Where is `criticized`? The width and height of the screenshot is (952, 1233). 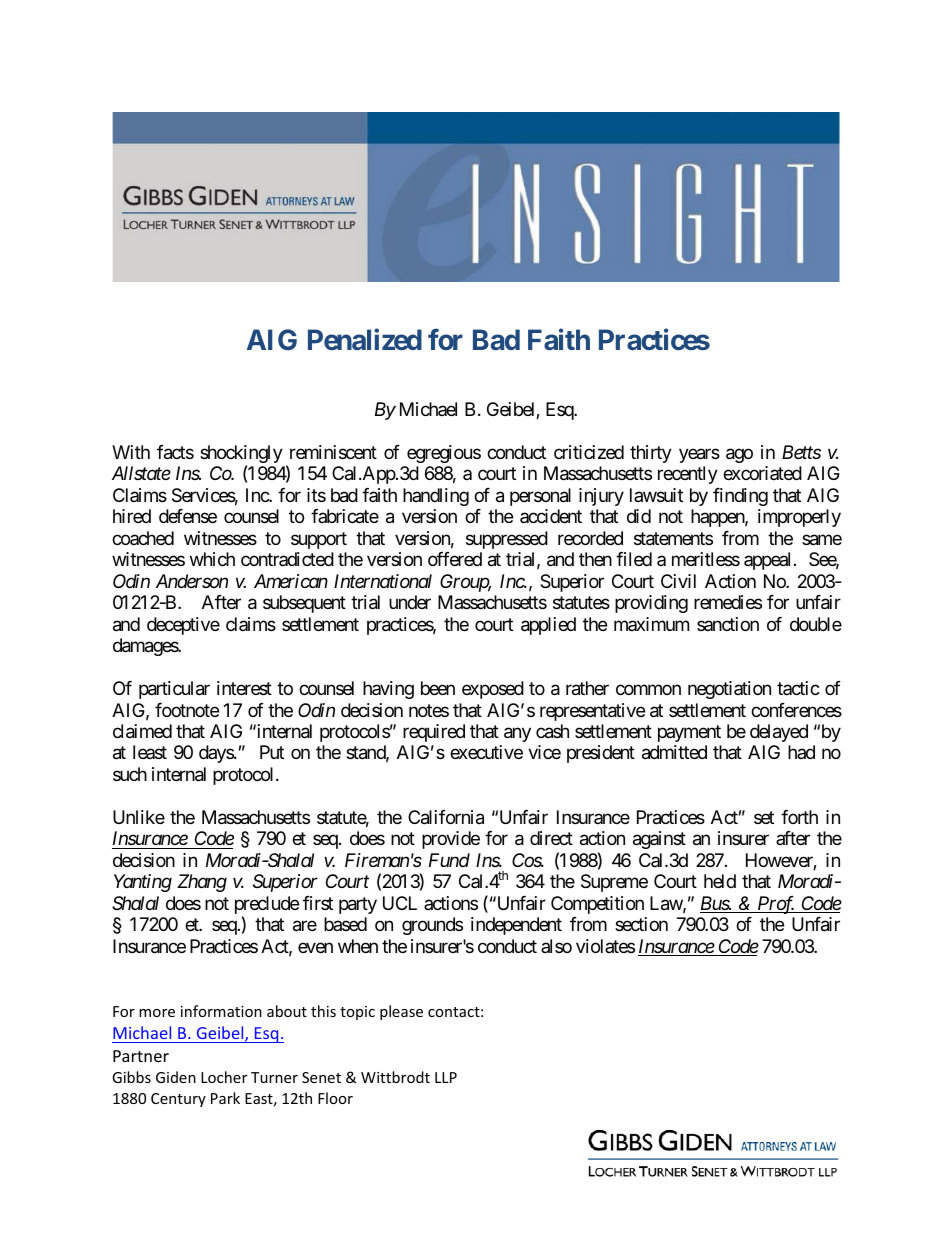 criticized is located at coordinates (589, 452).
